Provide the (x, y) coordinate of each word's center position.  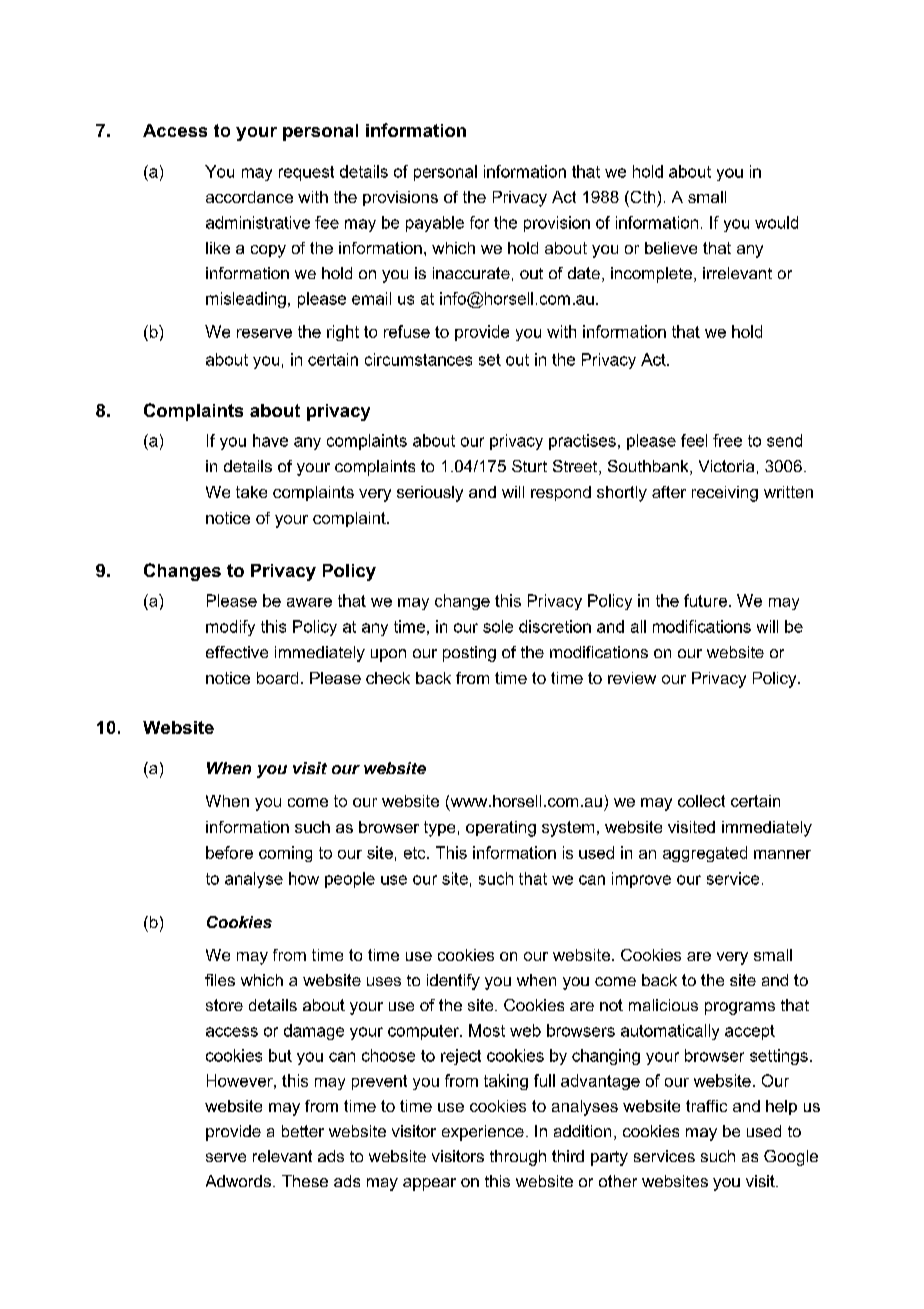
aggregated (705, 854)
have (270, 440)
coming (285, 854)
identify (453, 982)
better (303, 1131)
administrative (258, 222)
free (727, 440)
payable (435, 224)
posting (469, 654)
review (632, 678)
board (277, 678)
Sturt (529, 466)
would (776, 222)
